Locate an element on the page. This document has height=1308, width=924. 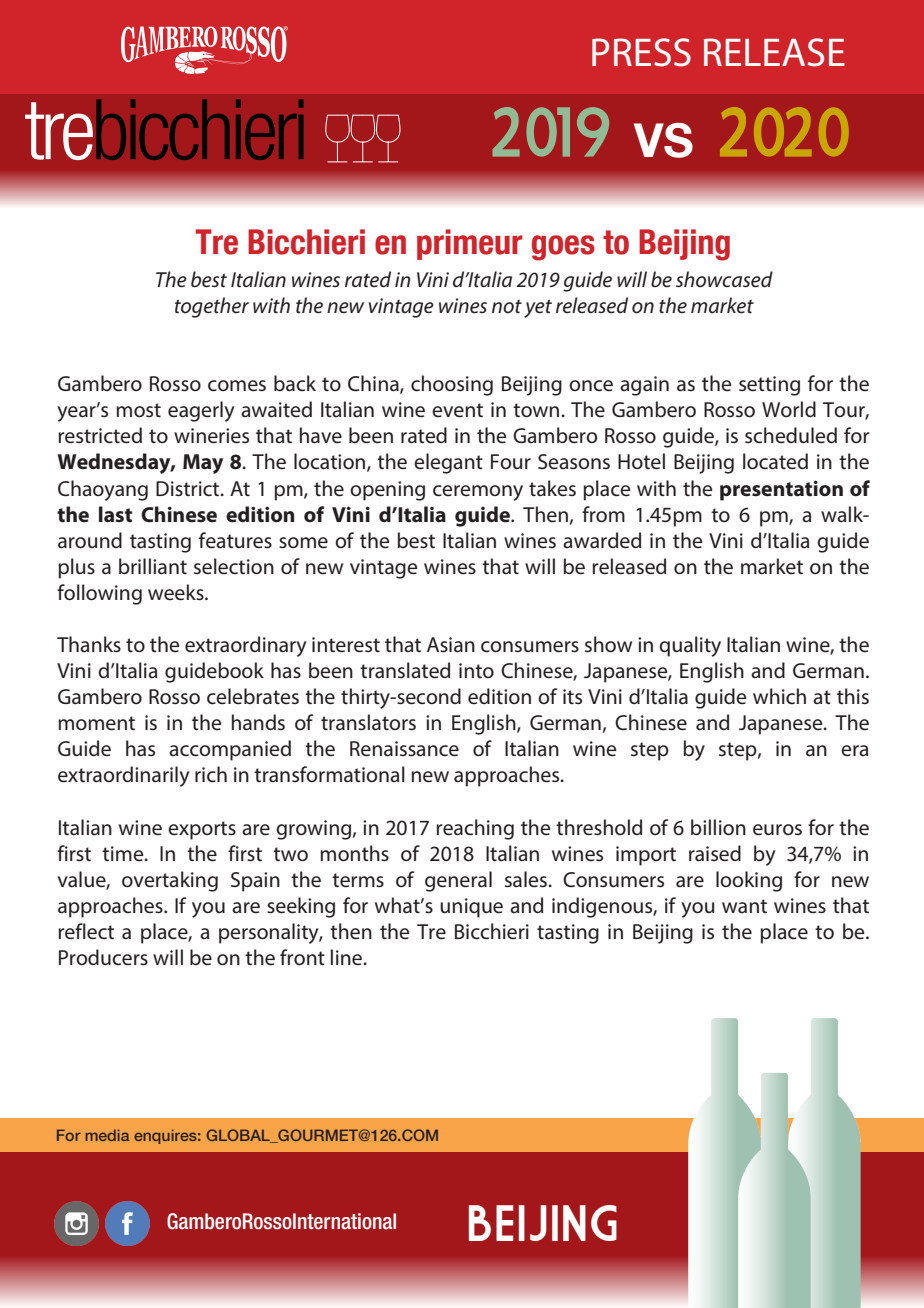
goes is located at coordinates (563, 248).
